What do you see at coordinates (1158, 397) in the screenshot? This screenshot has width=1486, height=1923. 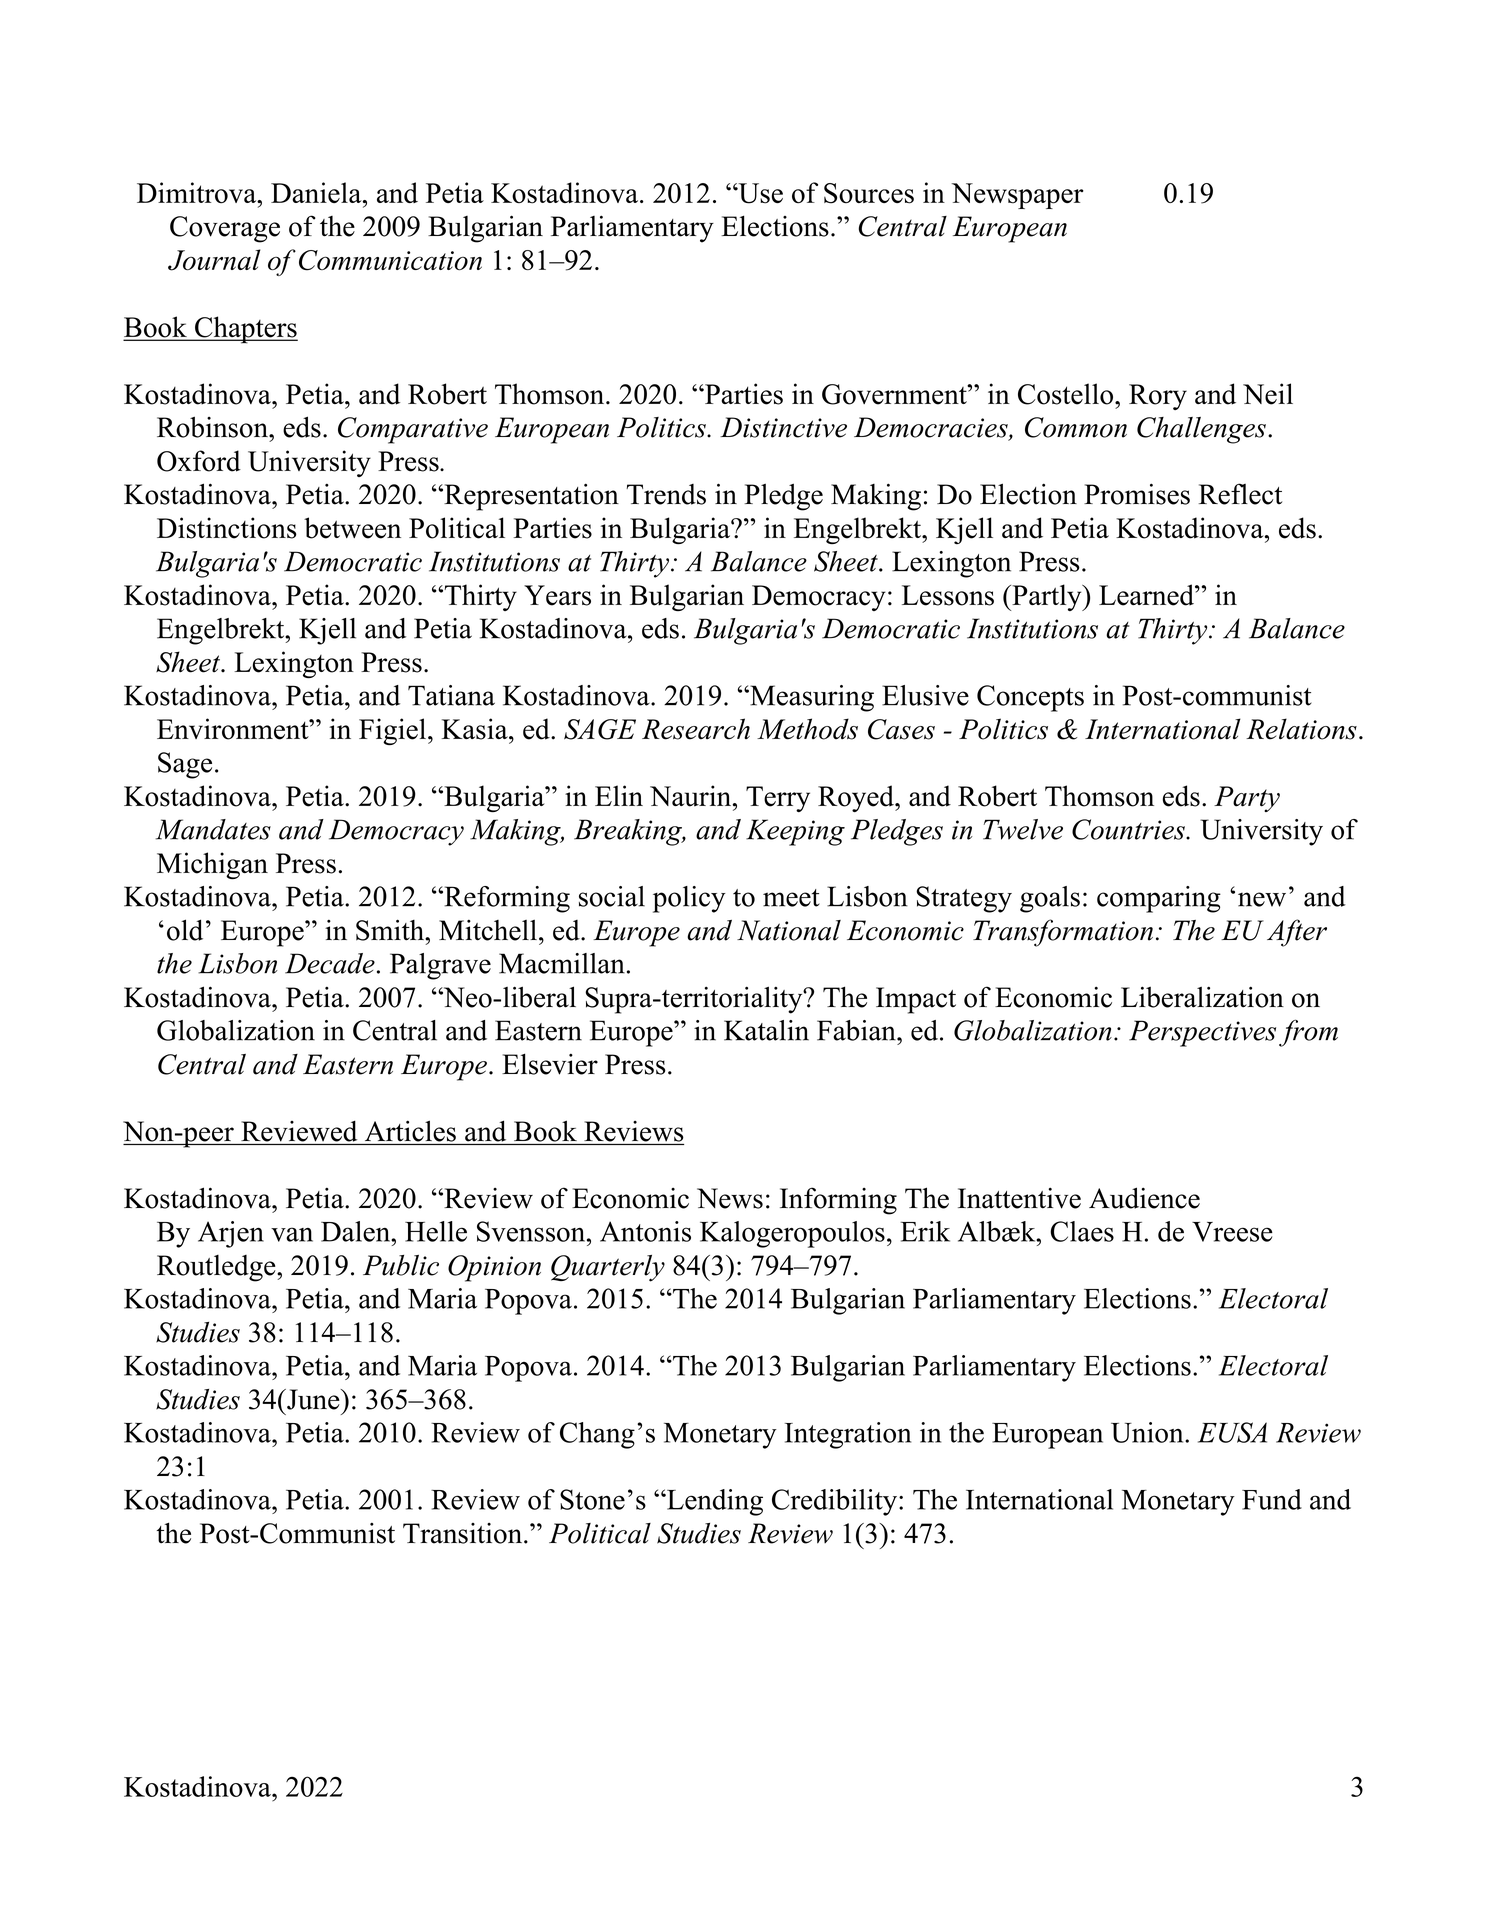 I see `Rory` at bounding box center [1158, 397].
